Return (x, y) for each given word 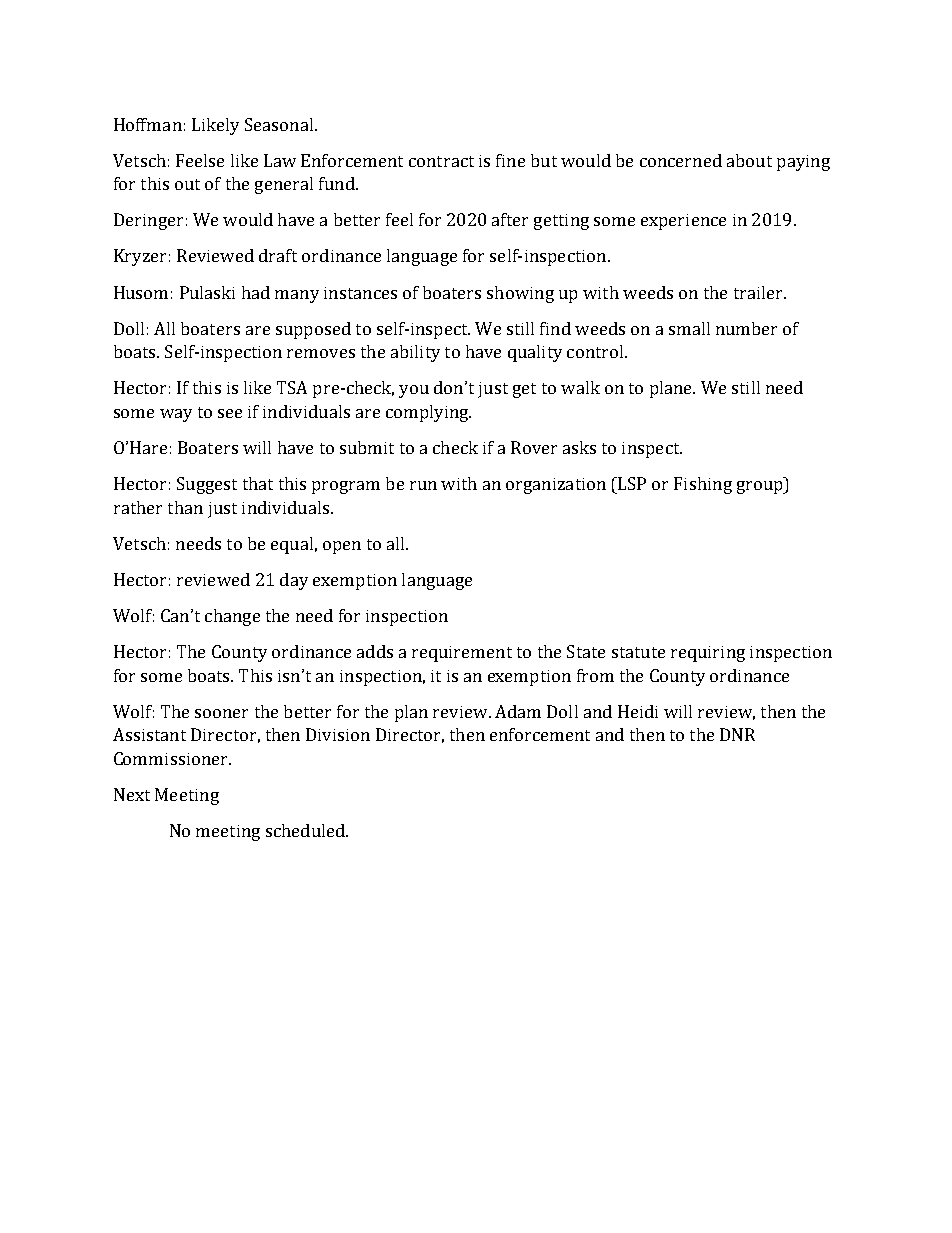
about (749, 160)
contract (441, 161)
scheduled (306, 830)
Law (280, 160)
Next (132, 794)
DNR (737, 734)
